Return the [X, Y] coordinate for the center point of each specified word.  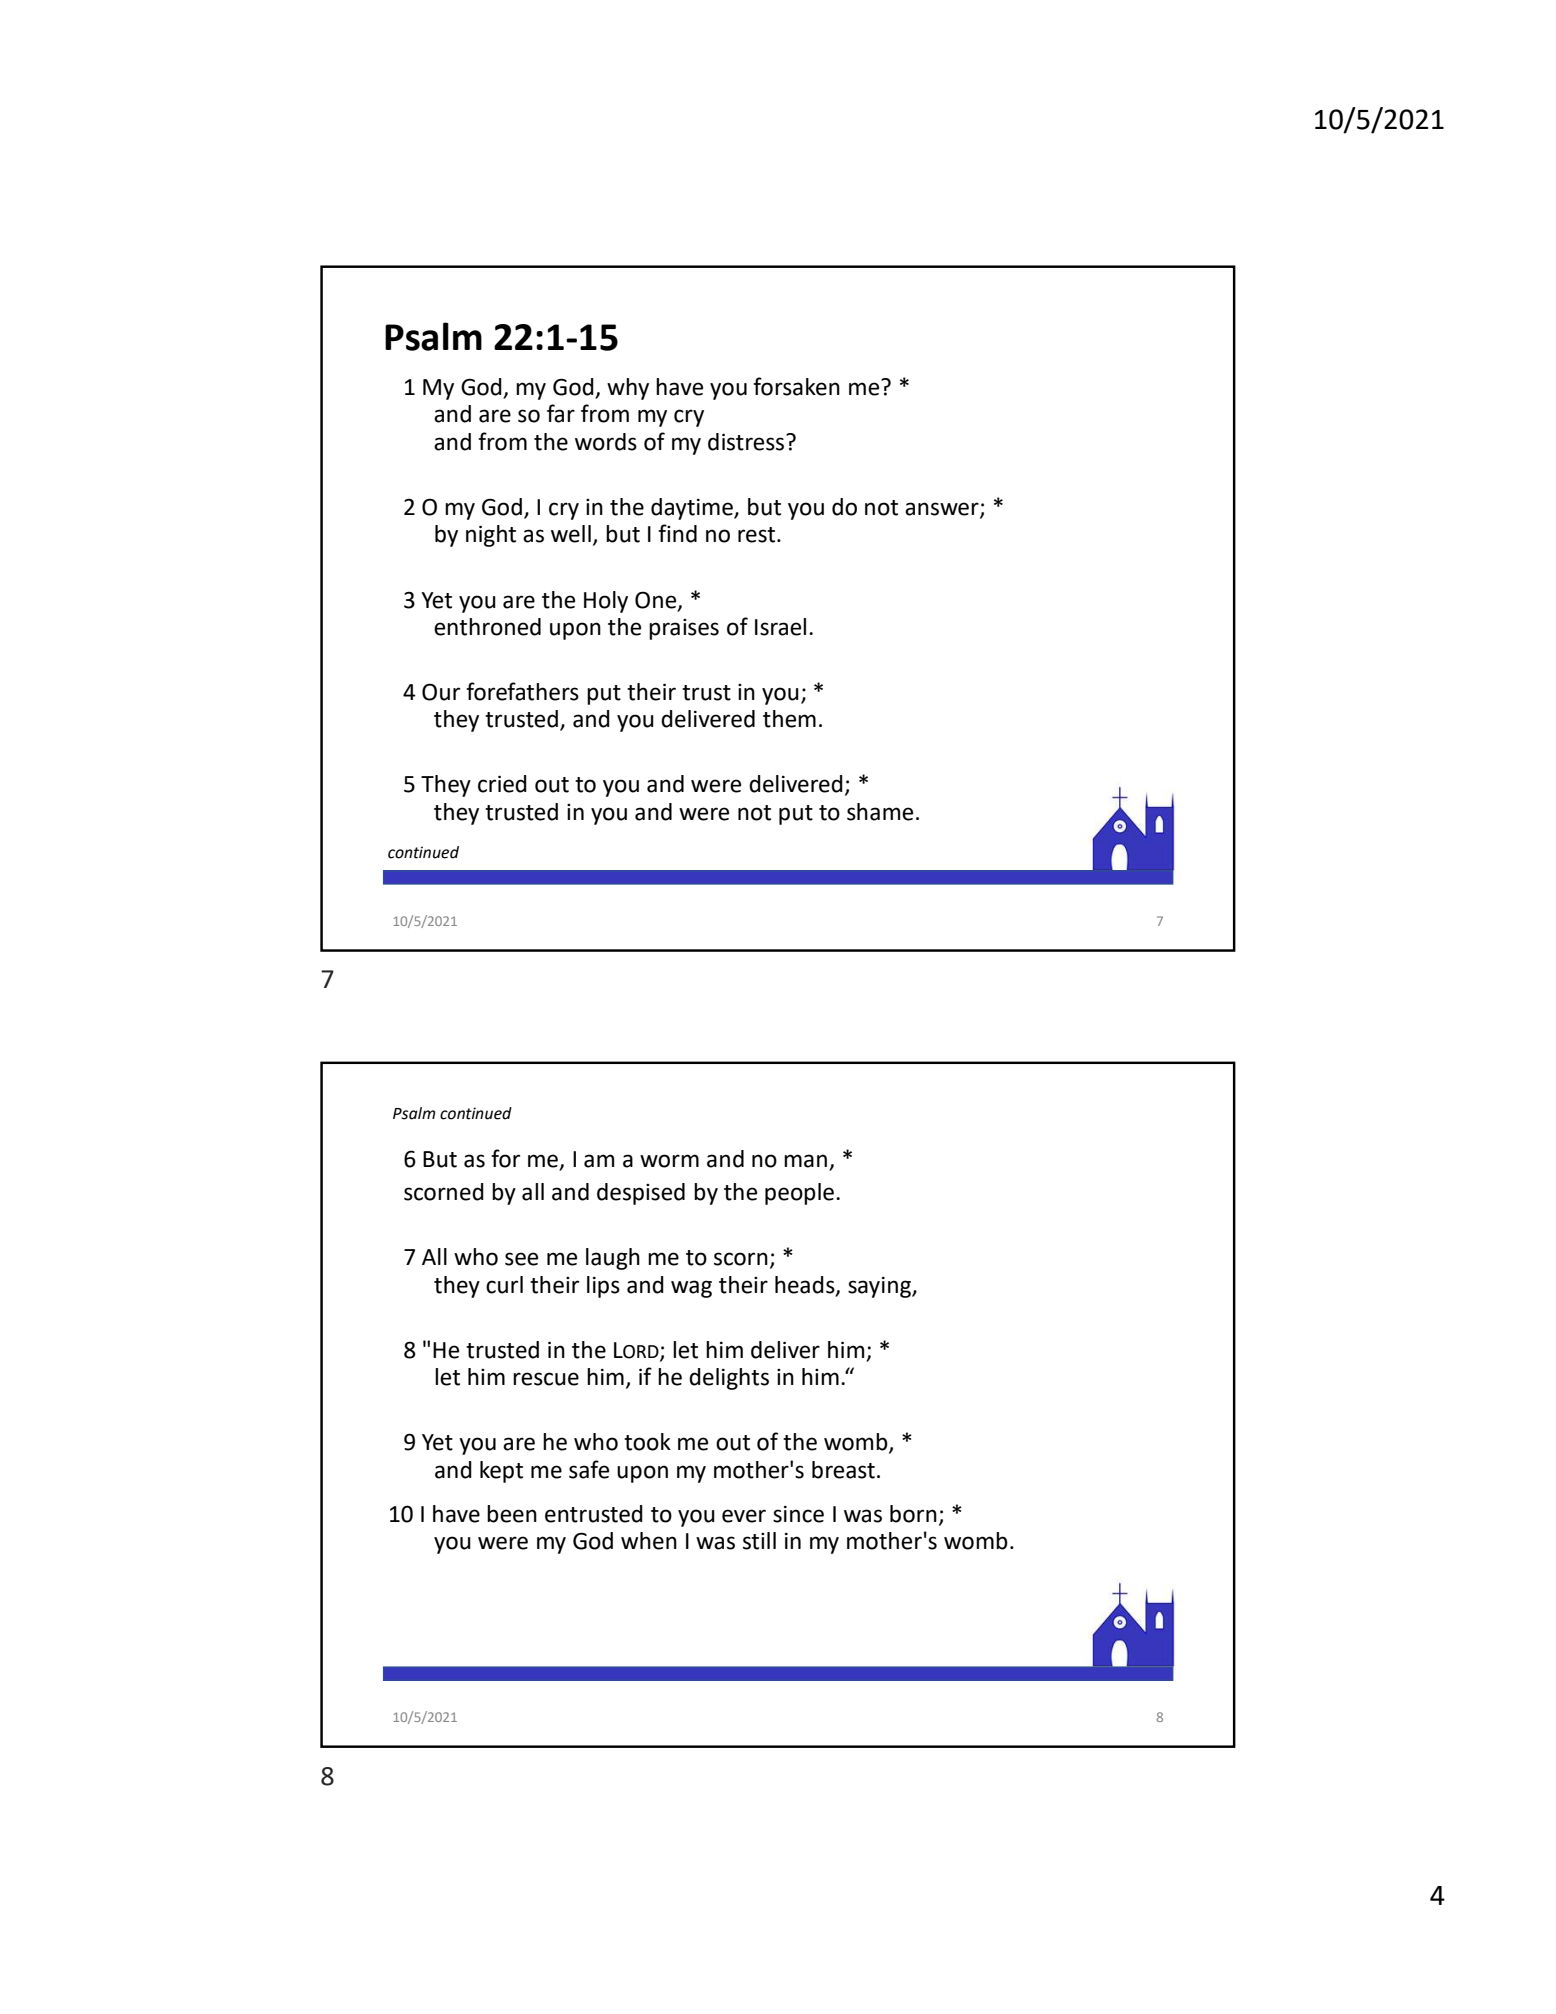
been [512, 1514]
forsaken [796, 386]
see [521, 1259]
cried [502, 784]
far [561, 413]
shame [880, 812]
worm [669, 1161]
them [789, 719]
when [649, 1541]
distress [747, 442]
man [807, 1162]
